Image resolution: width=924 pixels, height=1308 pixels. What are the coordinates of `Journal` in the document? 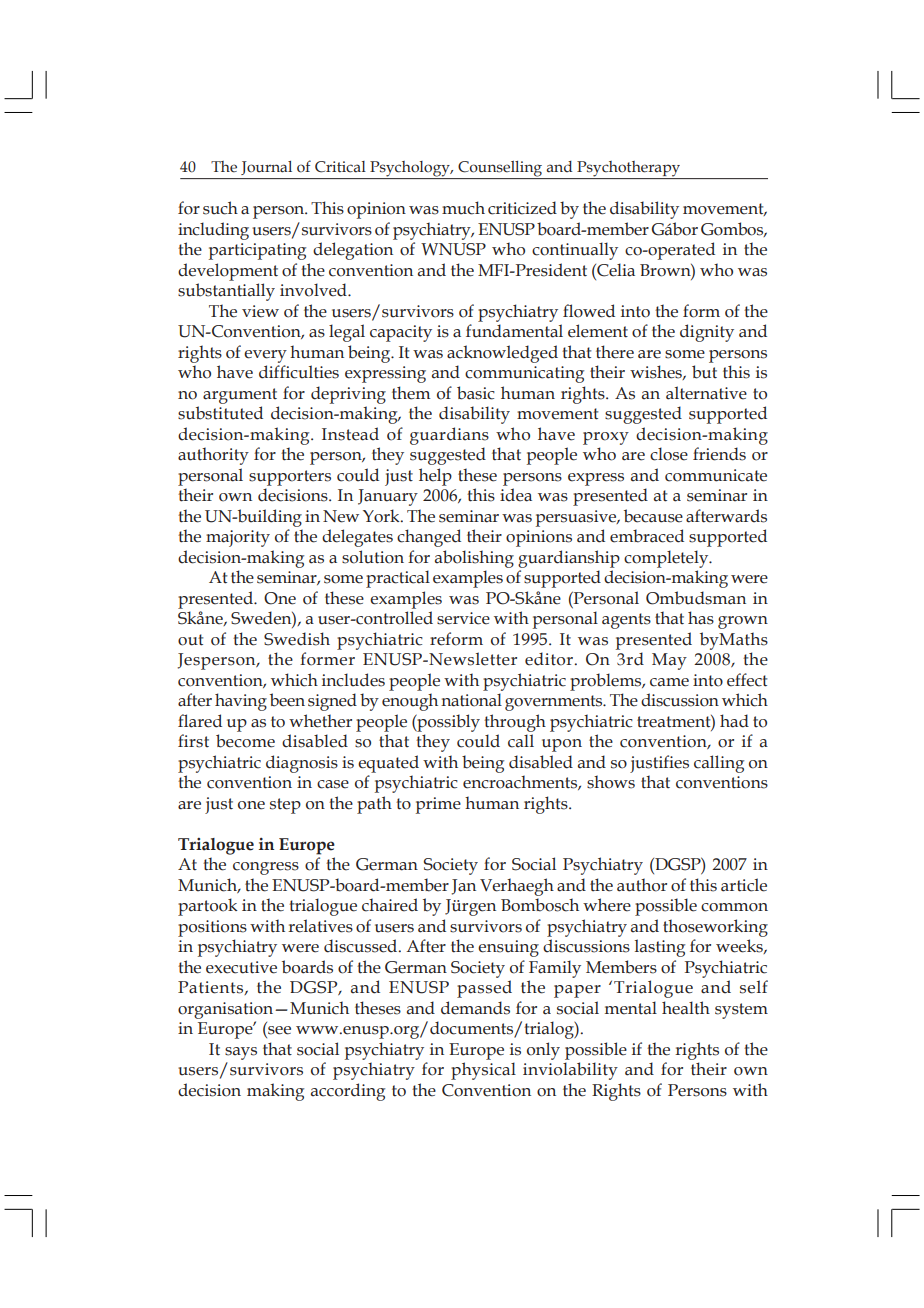 It's located at (266, 168).
